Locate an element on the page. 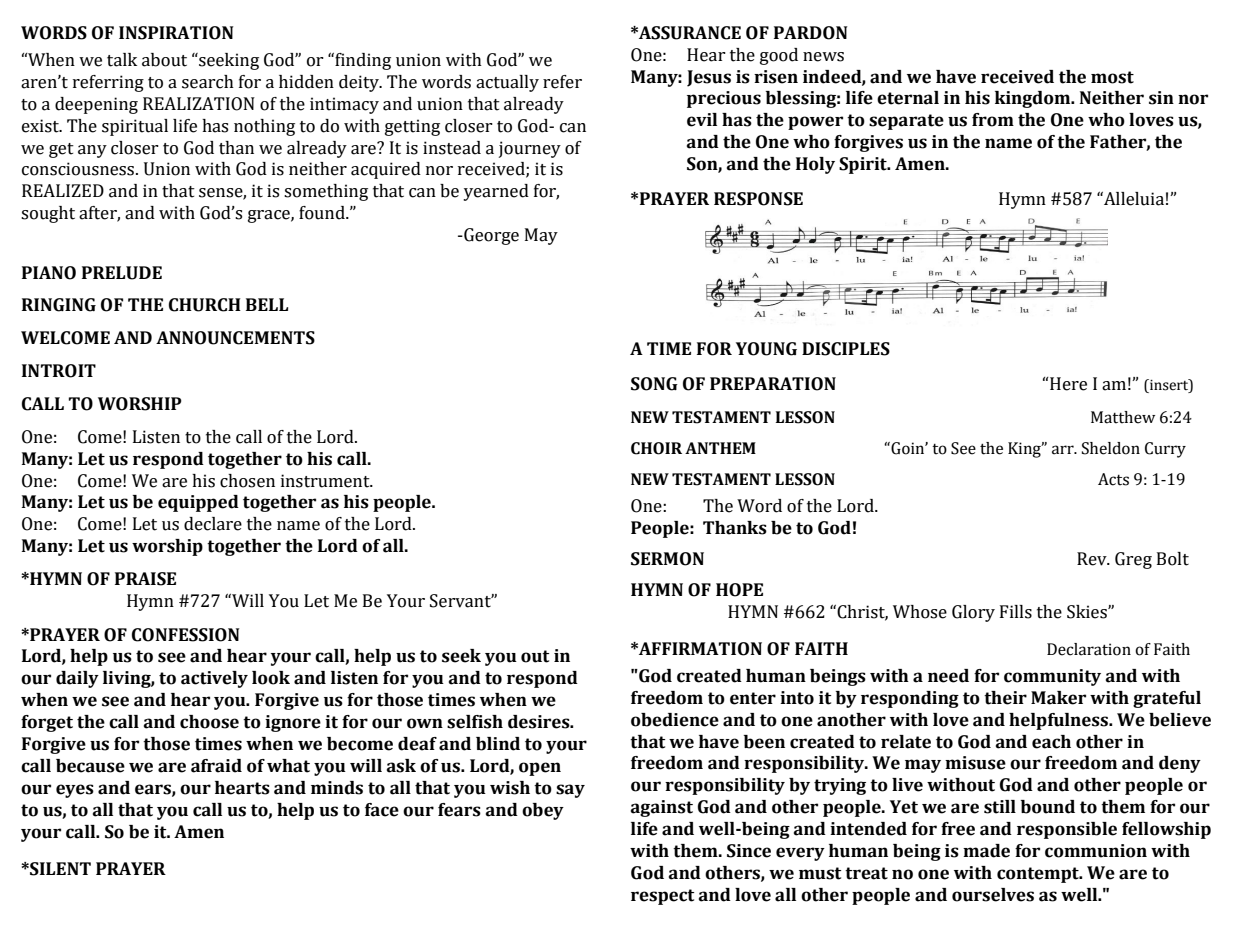  most is located at coordinates (1112, 77).
